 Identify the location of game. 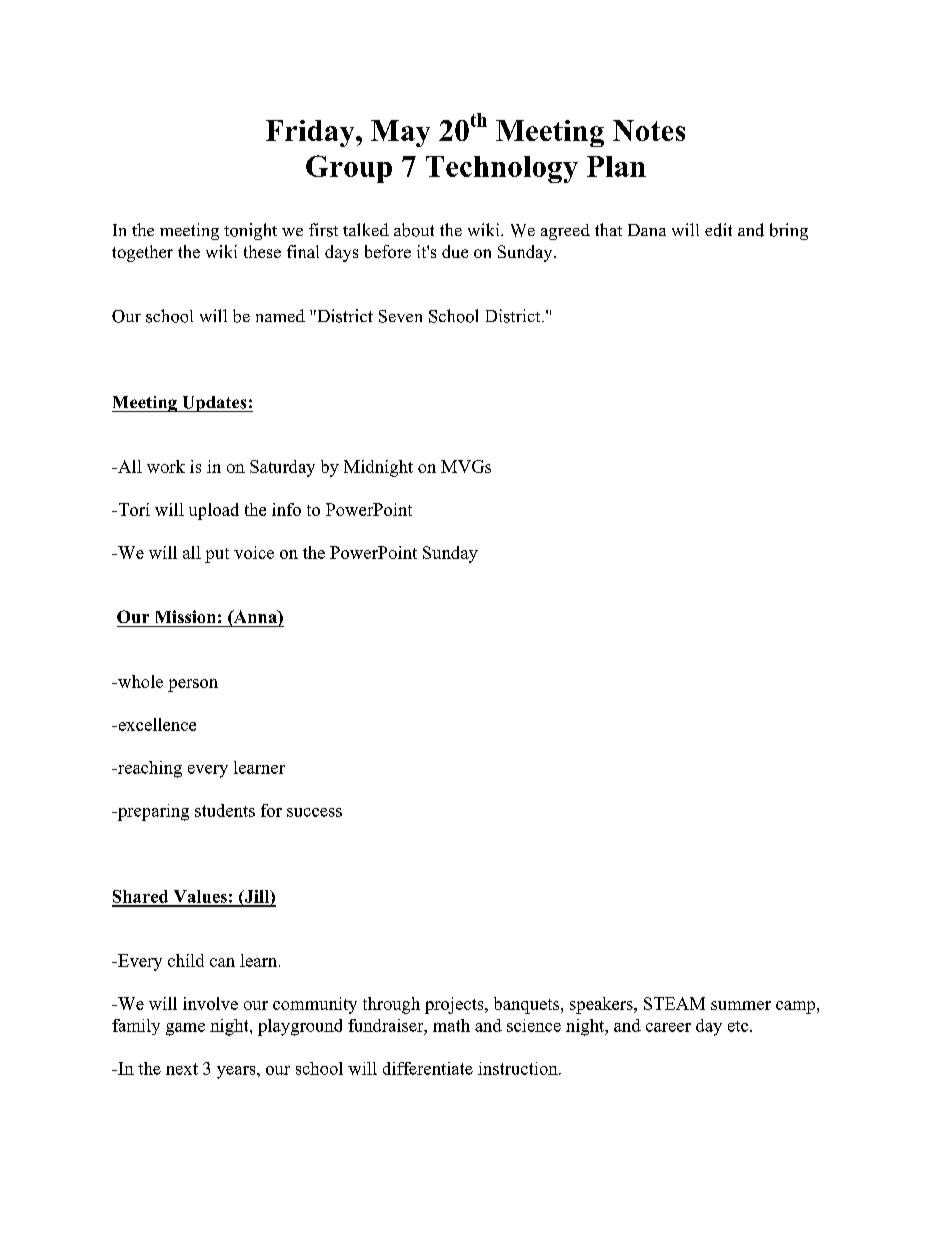
(185, 1029).
